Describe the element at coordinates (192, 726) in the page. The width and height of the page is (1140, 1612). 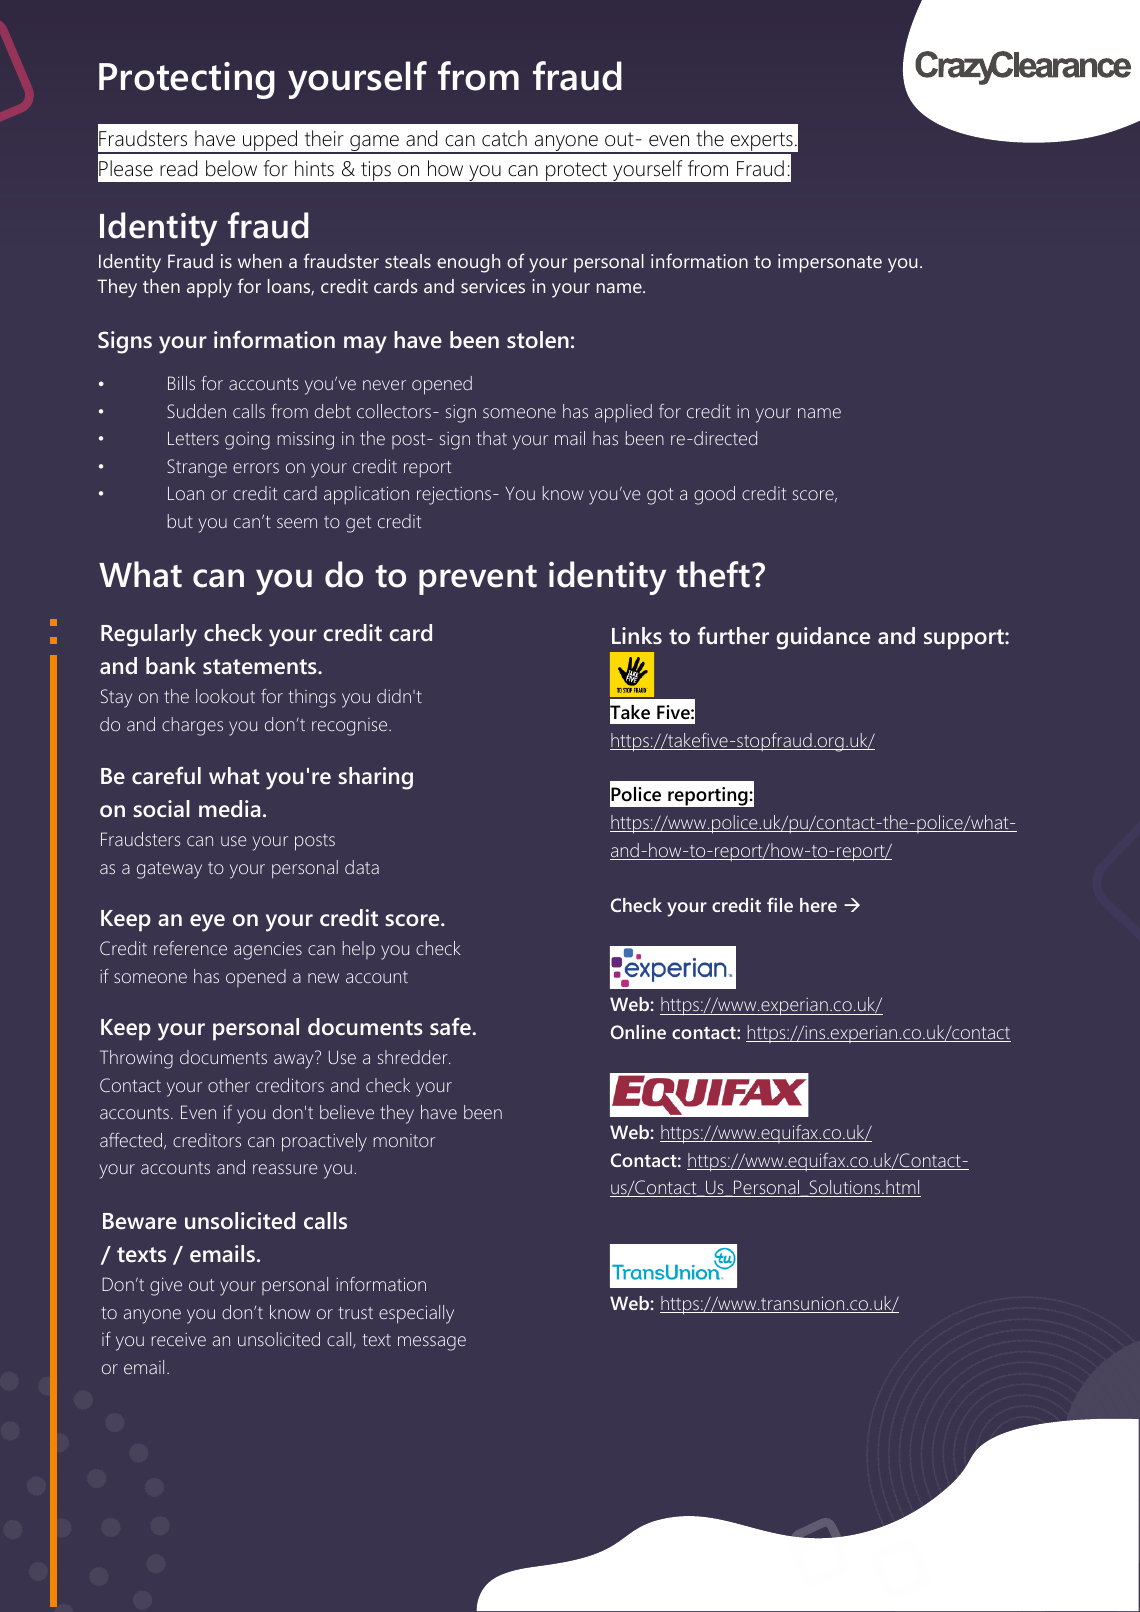
I see `charges` at that location.
